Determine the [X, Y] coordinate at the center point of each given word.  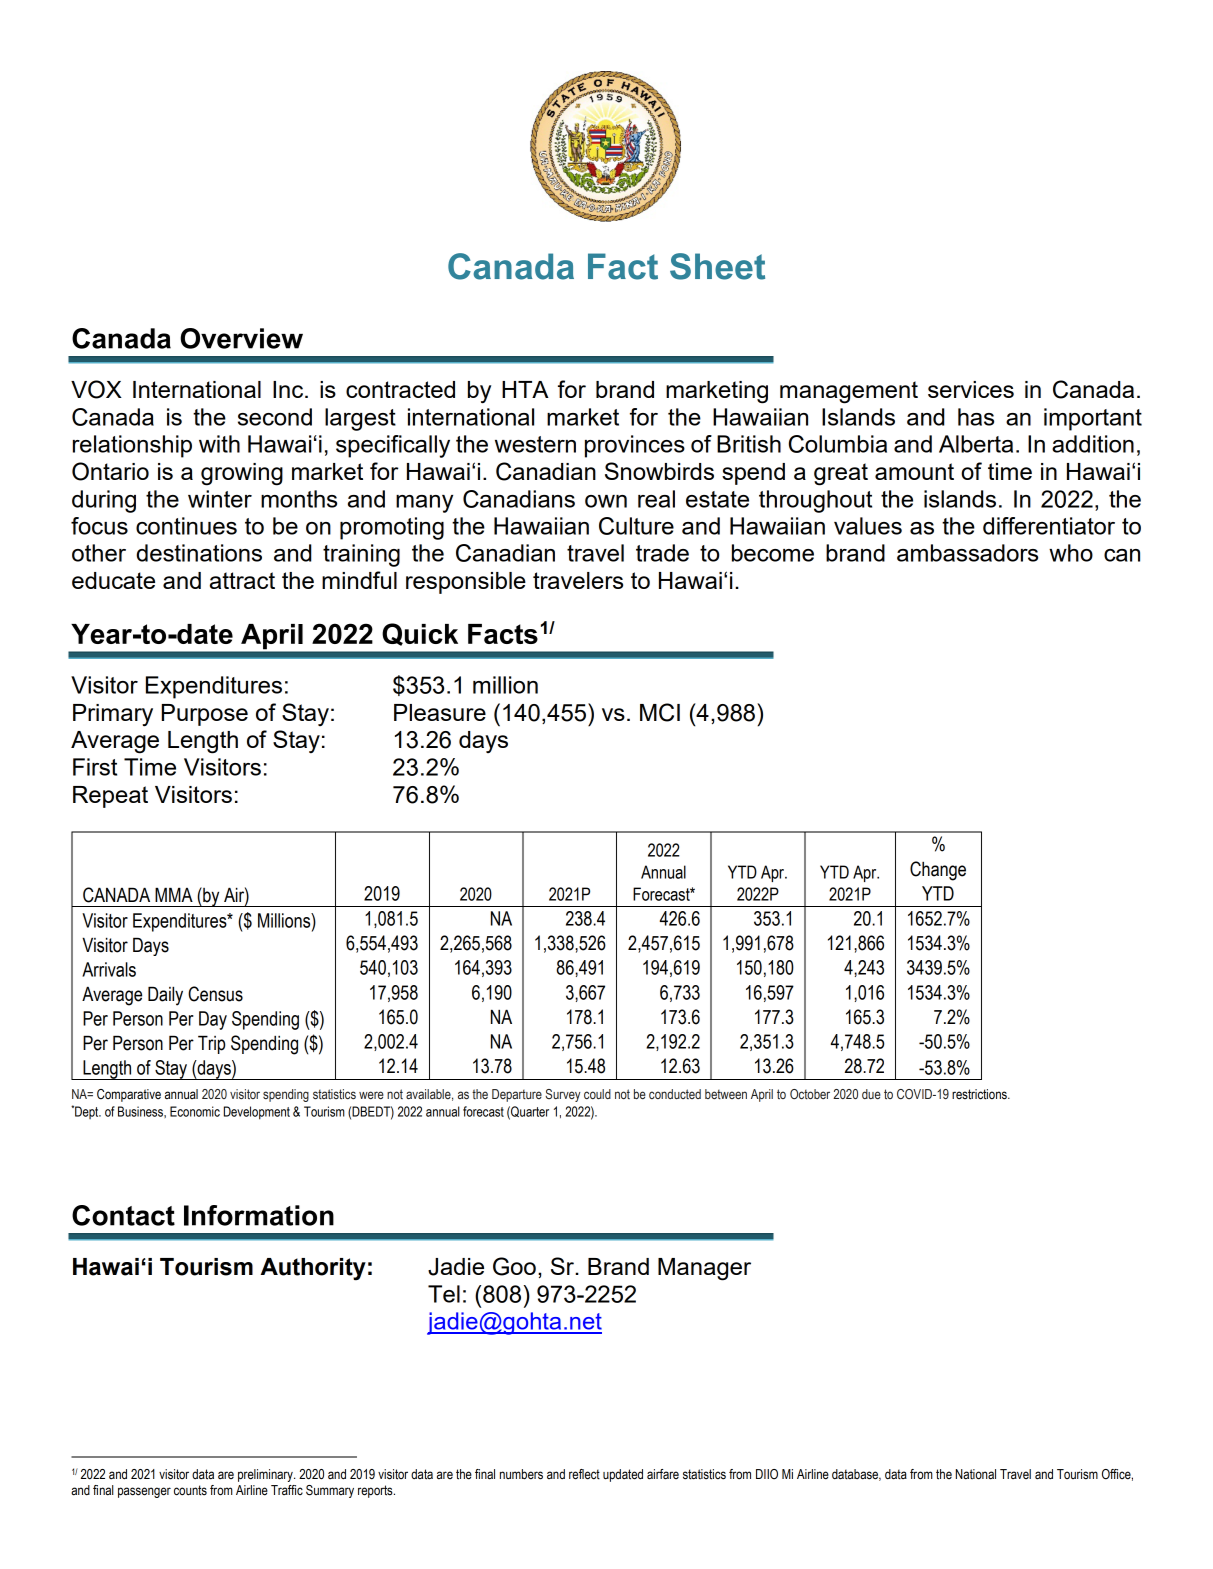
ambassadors [967, 553]
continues [186, 526]
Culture [636, 526]
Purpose [205, 715]
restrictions [980, 1094]
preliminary [266, 1475]
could [597, 1094]
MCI [660, 712]
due [871, 1094]
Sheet [717, 266]
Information [259, 1215]
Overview [241, 338]
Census [215, 994]
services [971, 389]
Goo [514, 1266]
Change [938, 871]
